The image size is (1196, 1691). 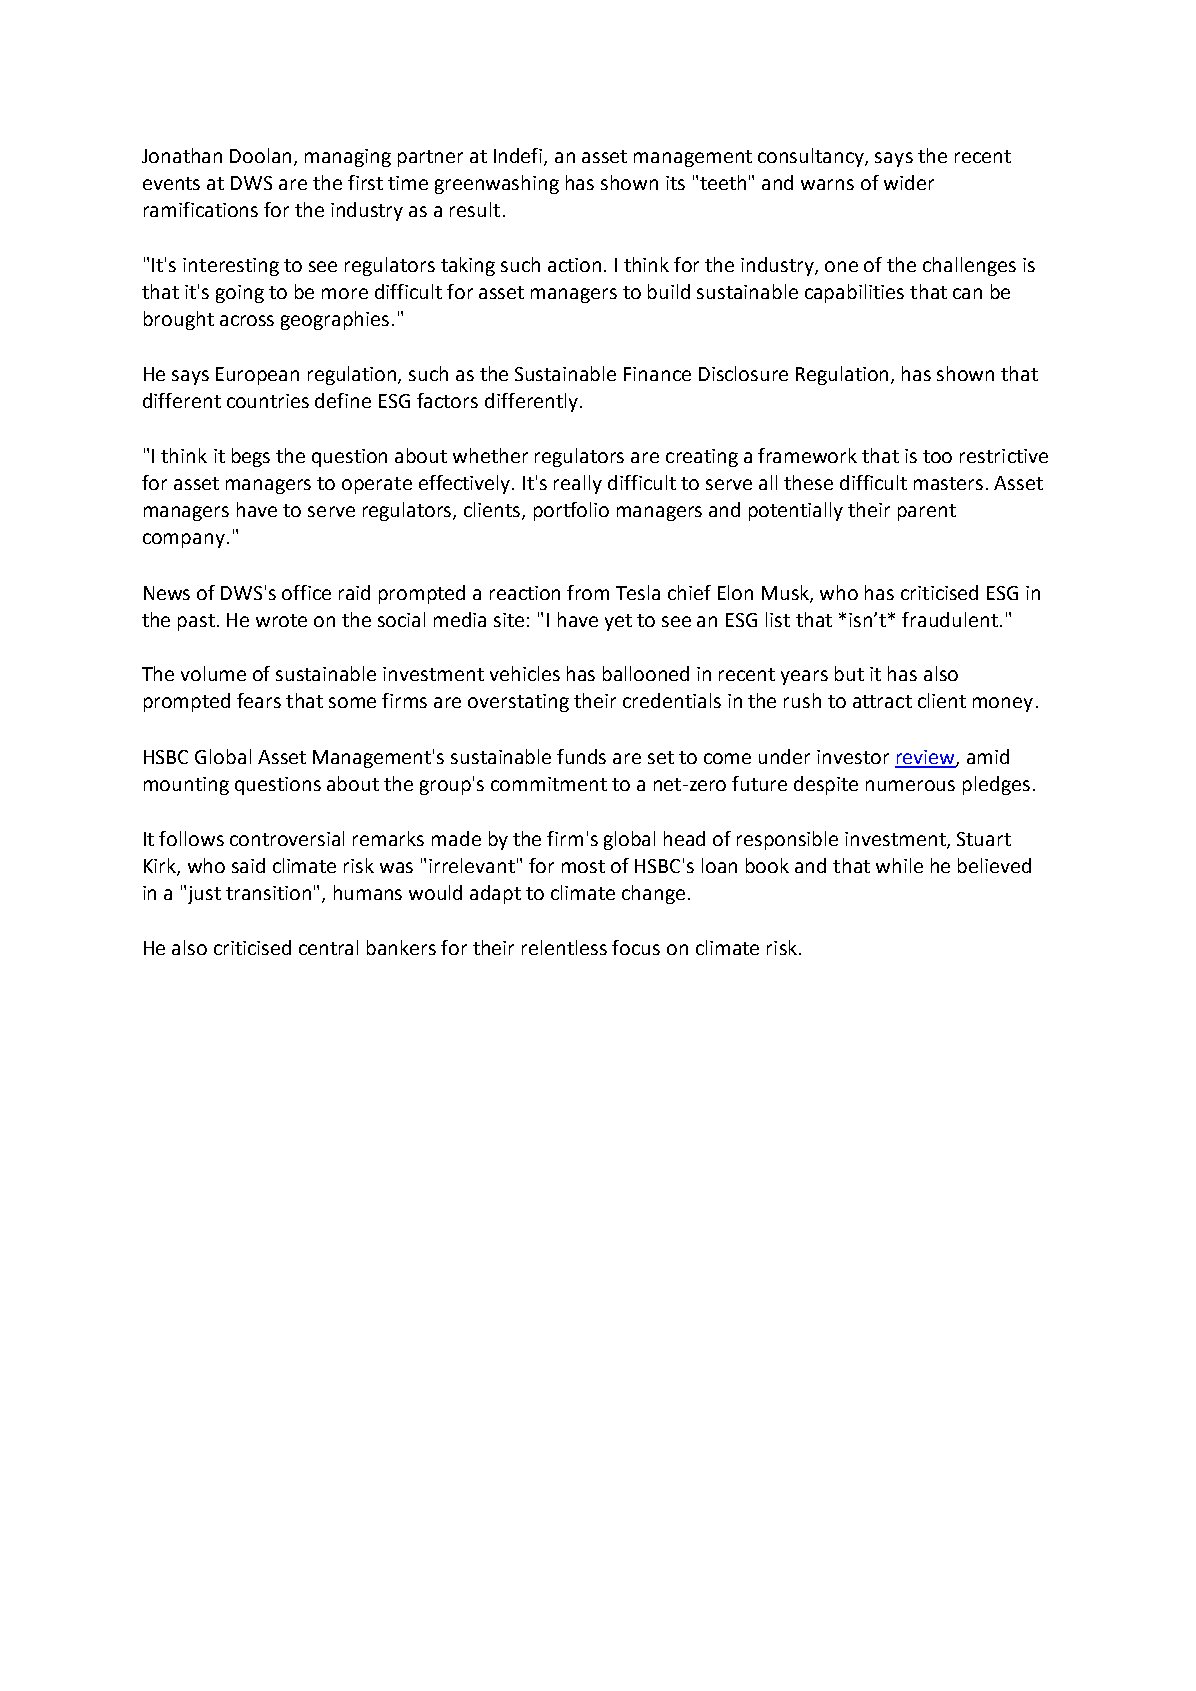 What do you see at coordinates (257, 376) in the image?
I see `European` at bounding box center [257, 376].
